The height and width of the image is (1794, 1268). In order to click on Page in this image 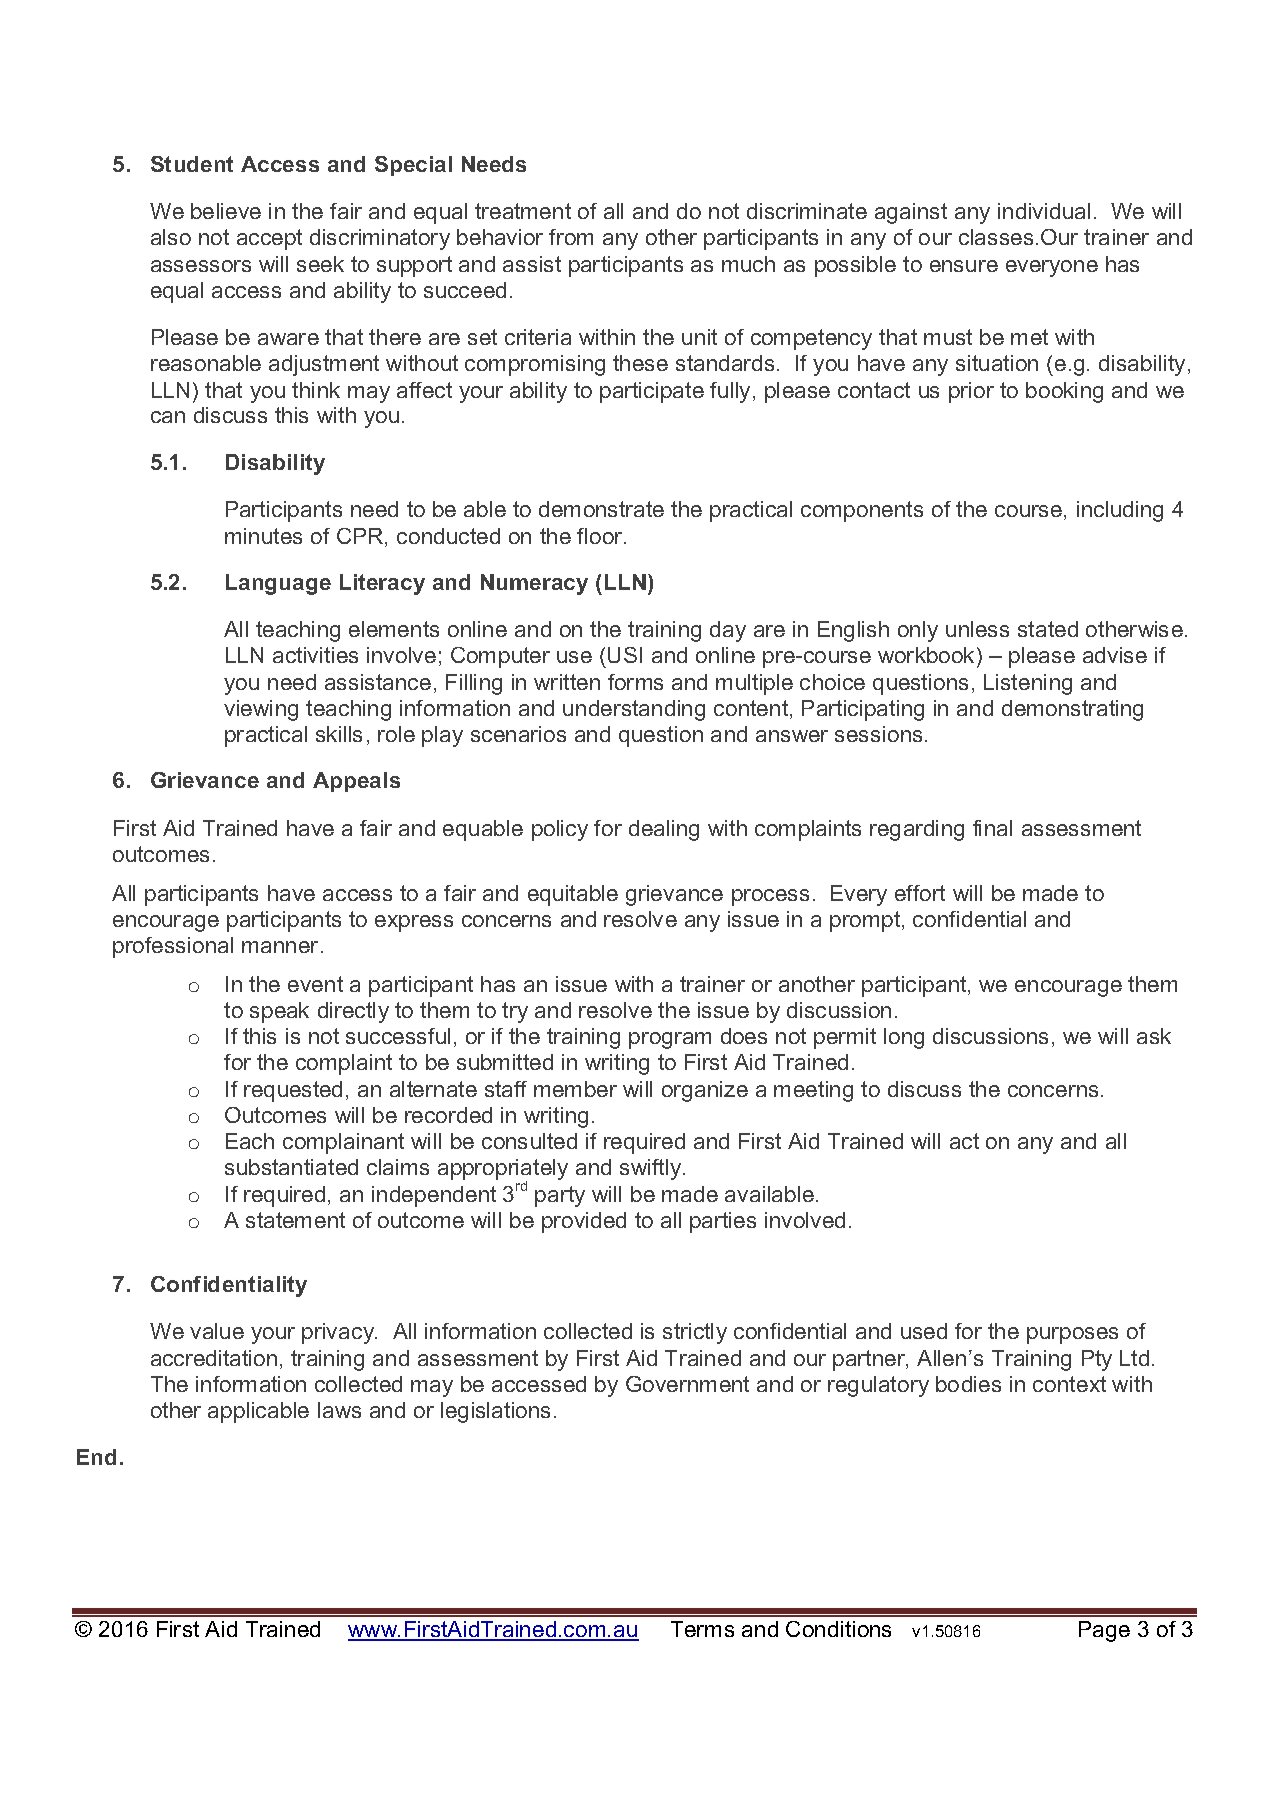, I will do `click(1104, 1631)`.
